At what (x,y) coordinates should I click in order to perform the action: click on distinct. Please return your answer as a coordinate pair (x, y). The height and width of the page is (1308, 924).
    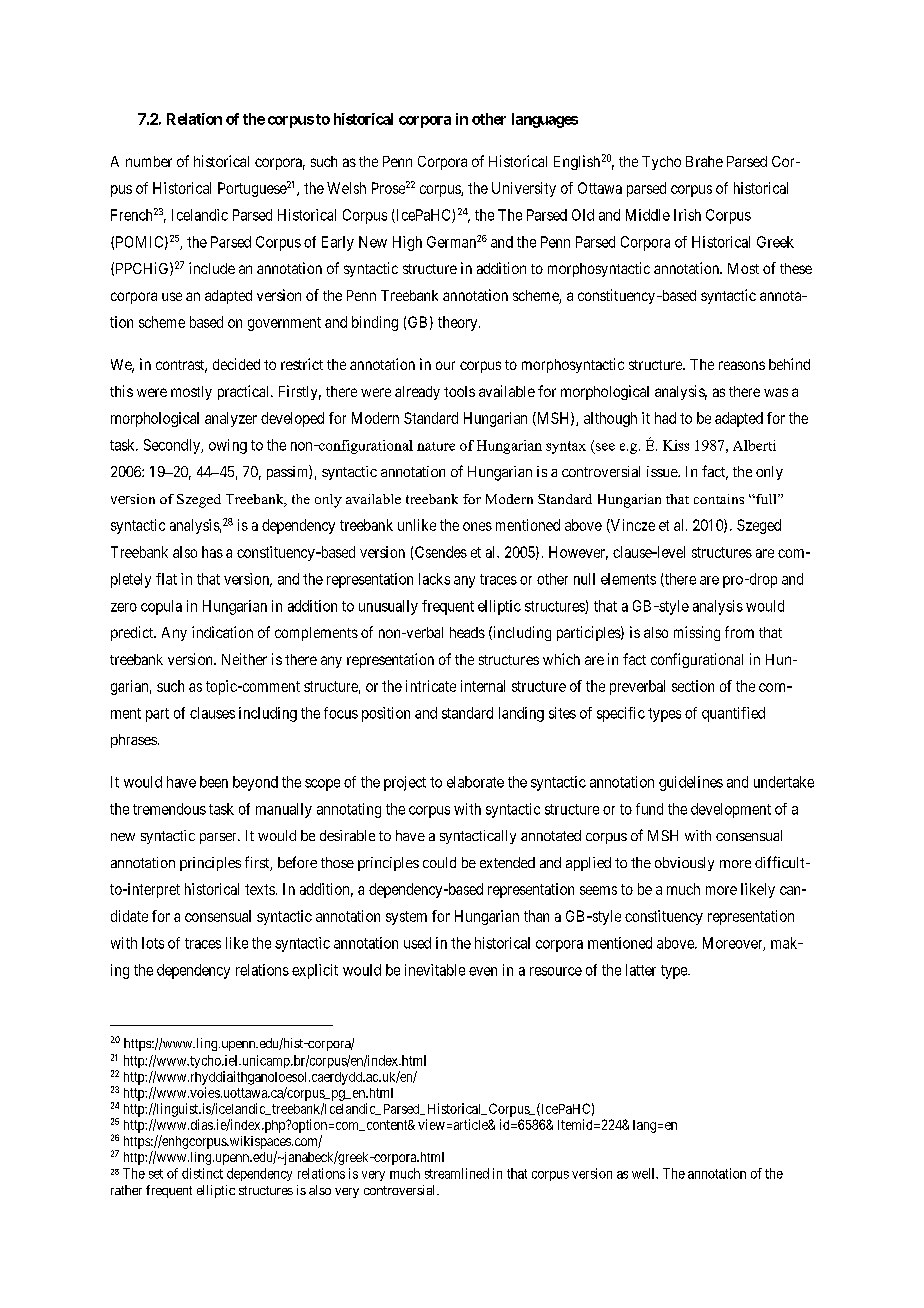
    Looking at the image, I should click on (202, 1173).
